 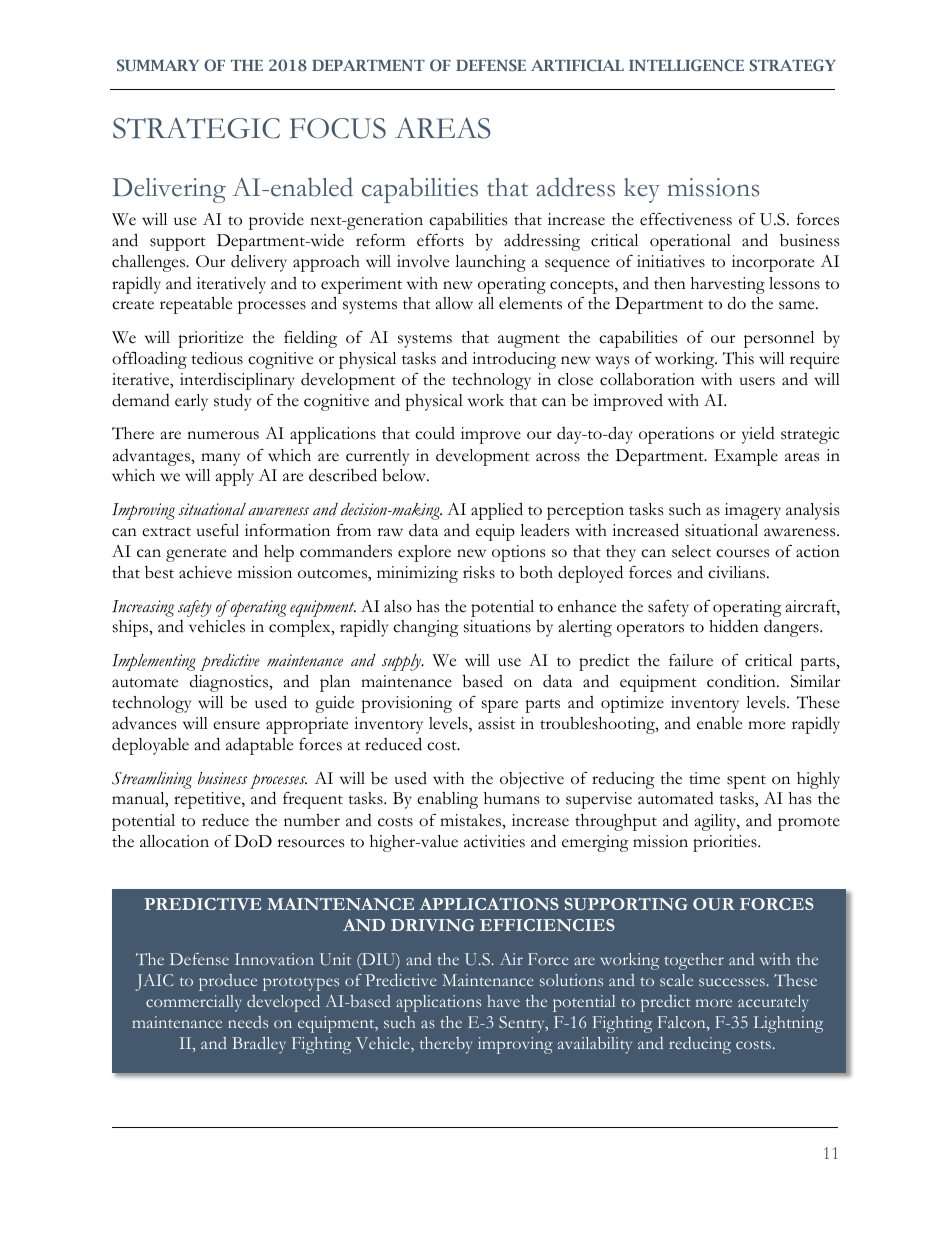 I want to click on ARTIFICIAL, so click(x=577, y=65).
